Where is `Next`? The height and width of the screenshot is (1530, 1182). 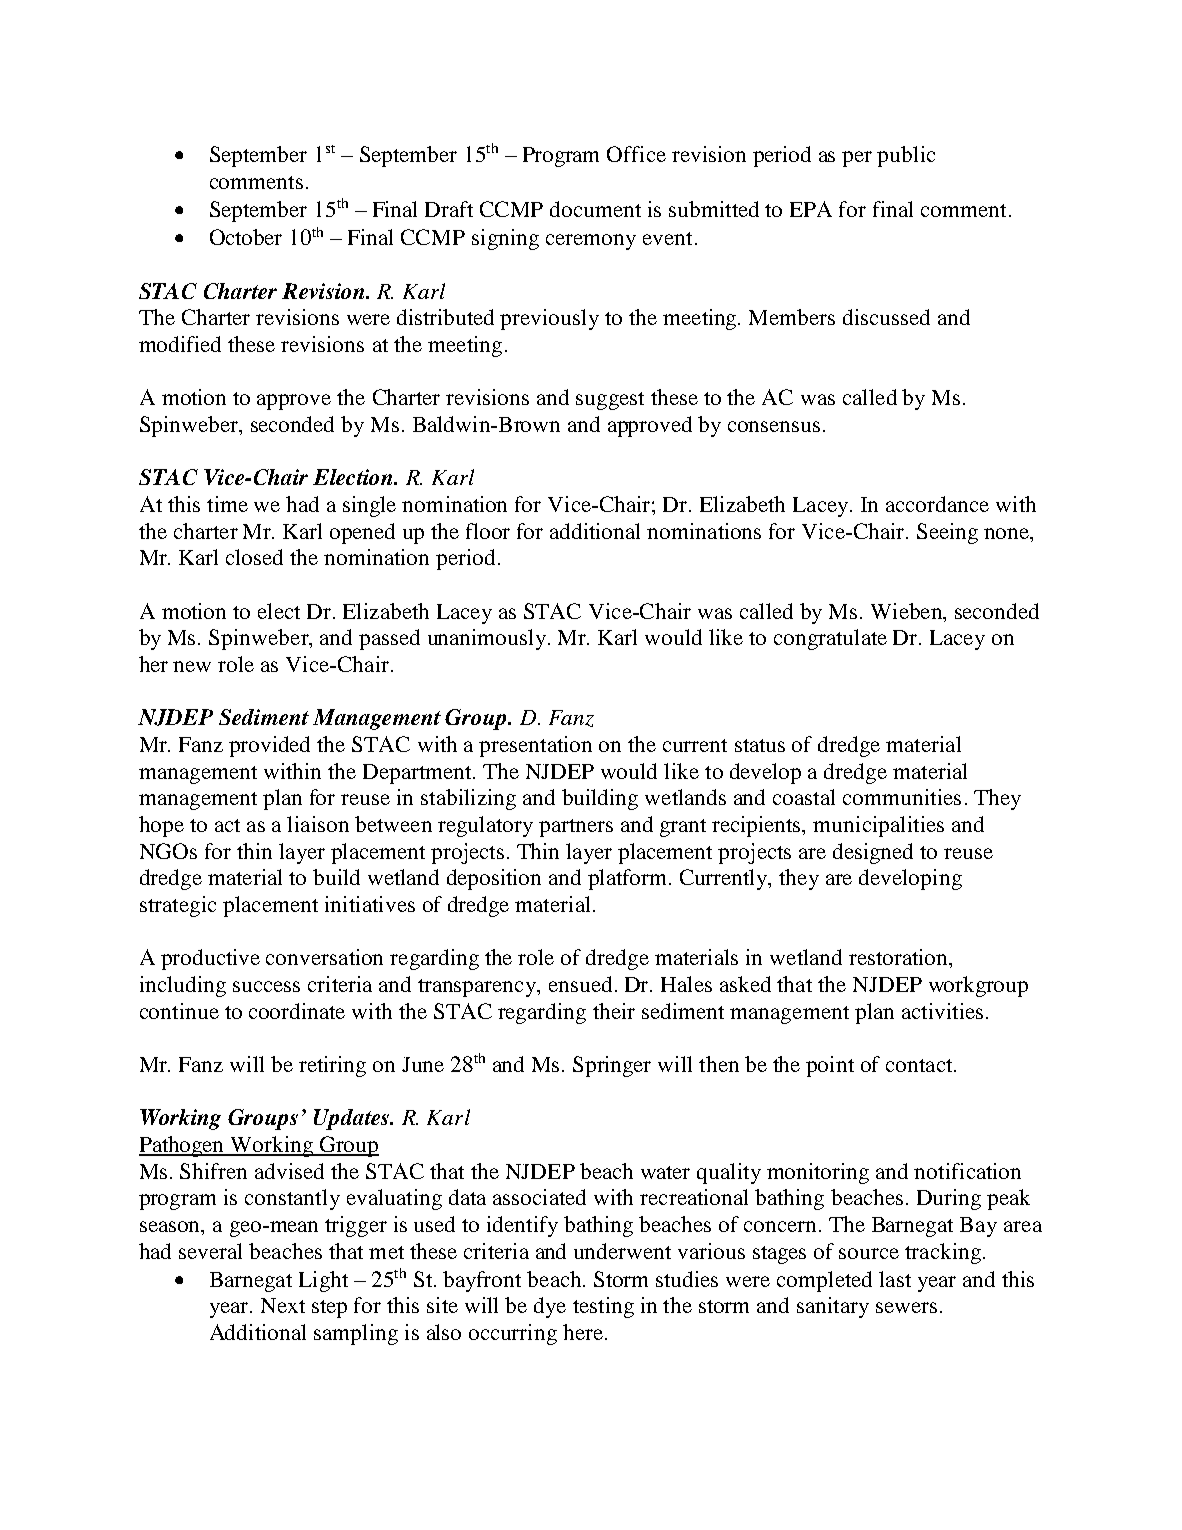
Next is located at coordinates (283, 1305).
